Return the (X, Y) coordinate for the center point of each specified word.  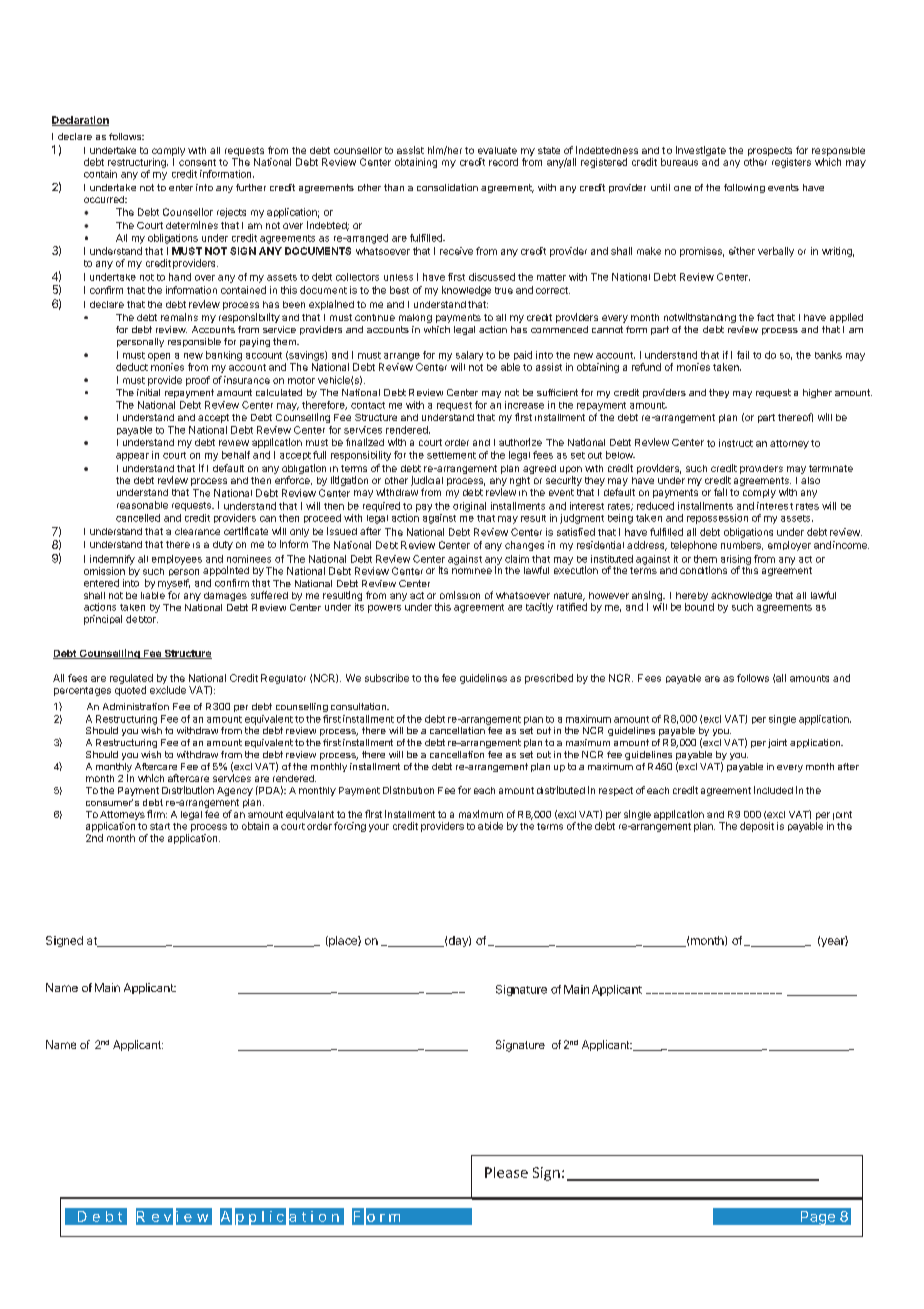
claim (517, 559)
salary (469, 356)
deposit (757, 827)
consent (197, 162)
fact (765, 317)
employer (789, 546)
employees (177, 560)
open (159, 357)
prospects (770, 151)
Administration (136, 706)
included (773, 790)
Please (506, 1172)
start (160, 826)
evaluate (497, 150)
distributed (561, 790)
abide (490, 826)
